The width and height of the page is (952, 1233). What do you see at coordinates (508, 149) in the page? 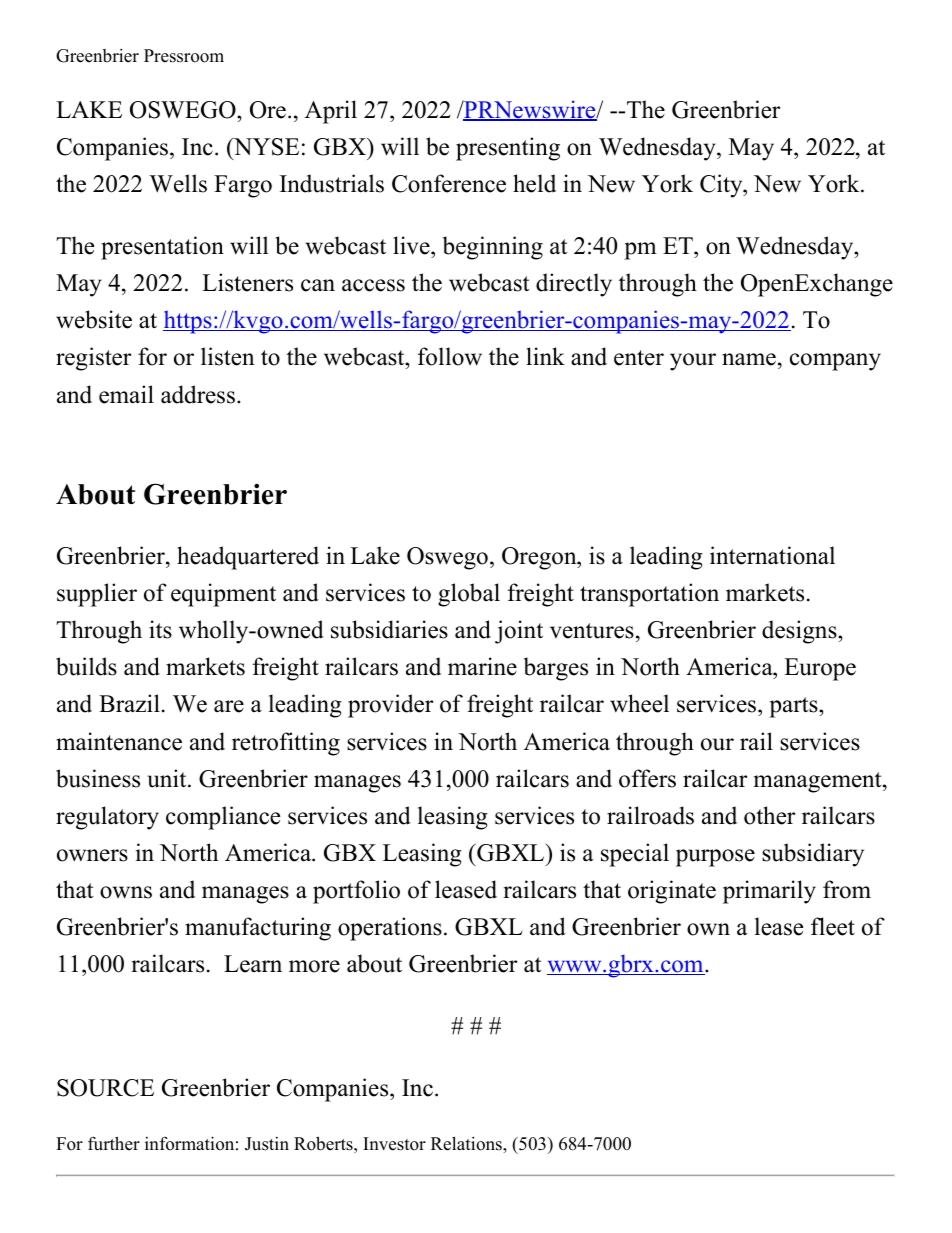
I see `presenting` at bounding box center [508, 149].
